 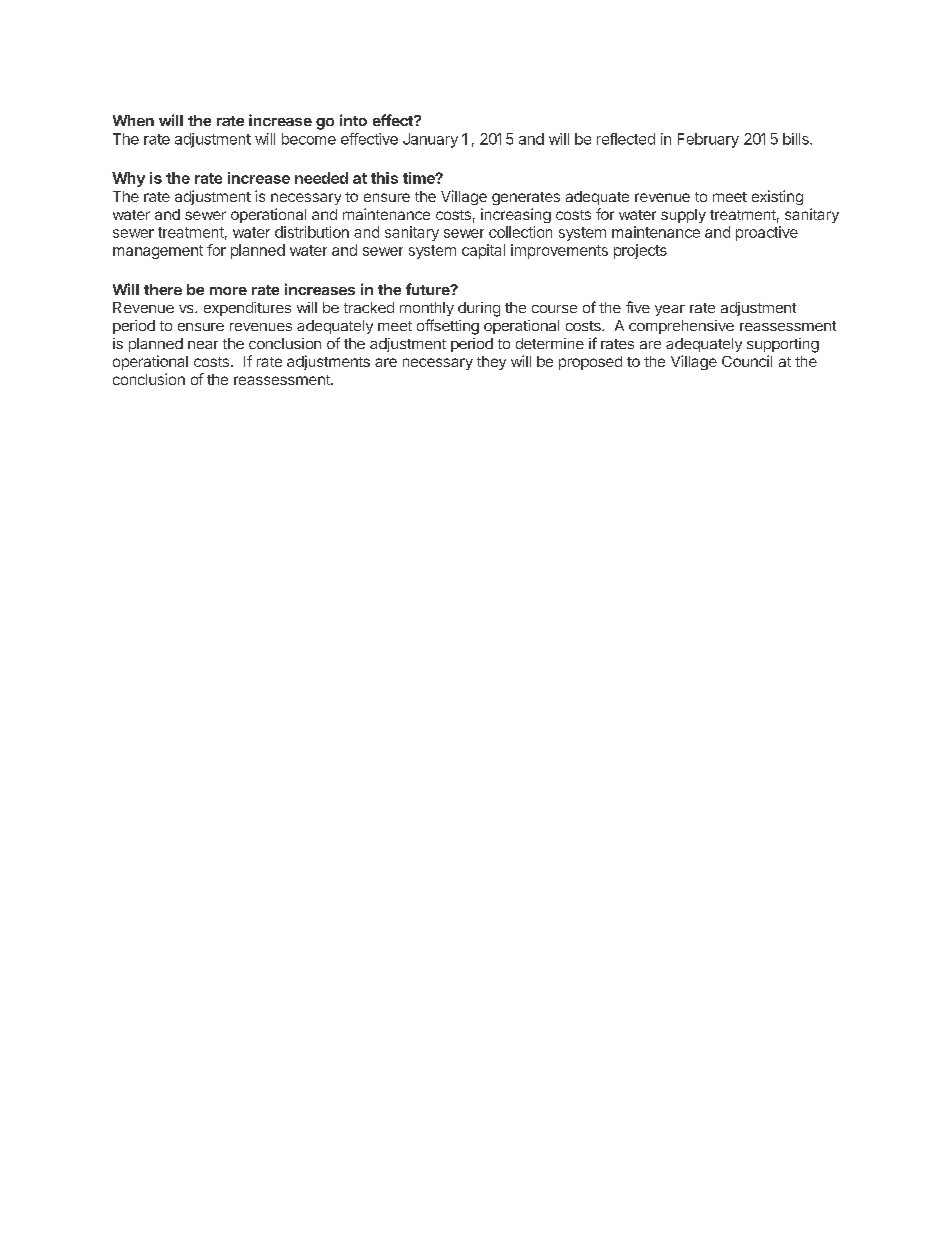 I want to click on When, so click(x=133, y=120).
